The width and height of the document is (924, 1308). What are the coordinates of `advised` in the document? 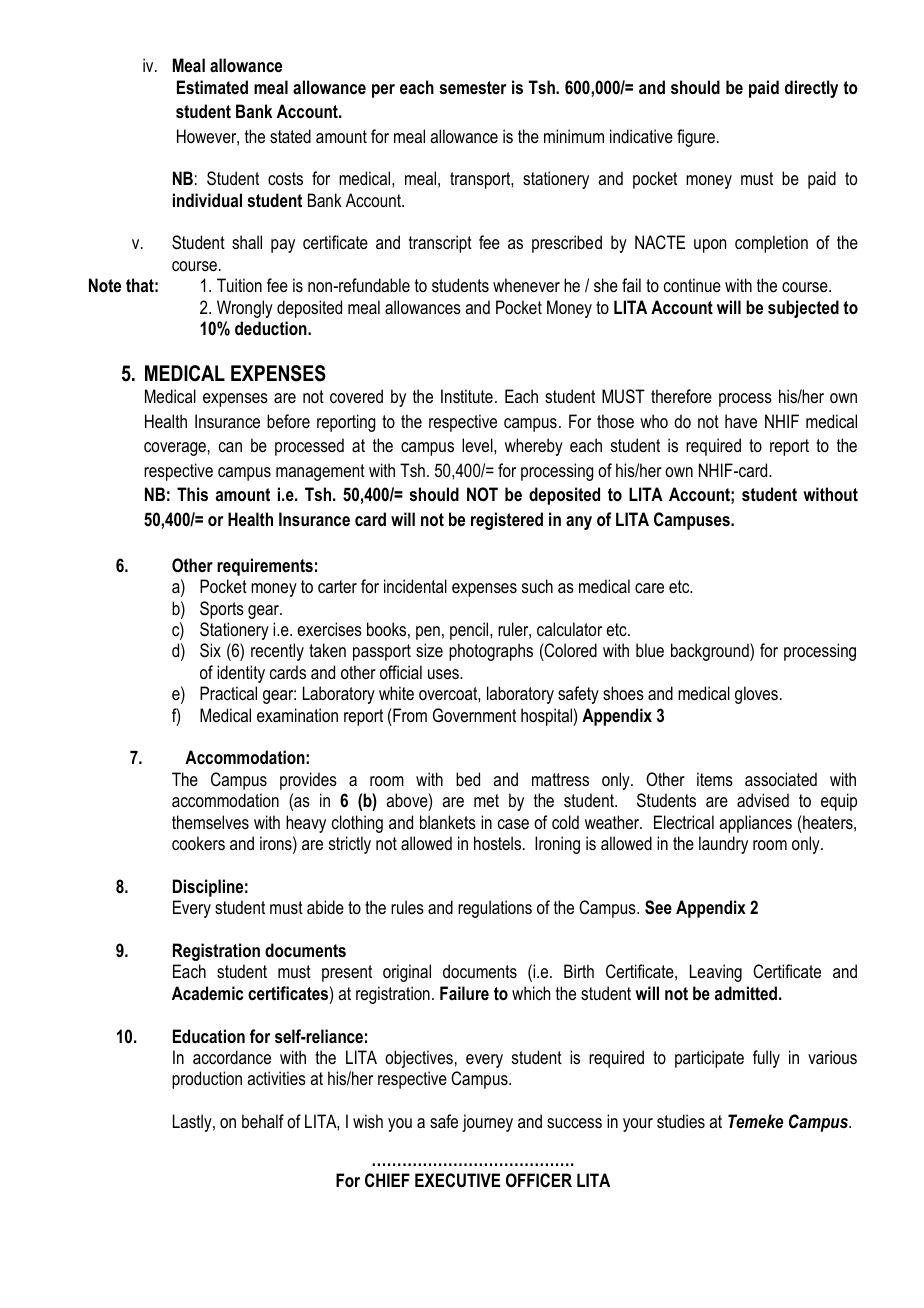 It's located at (763, 800).
